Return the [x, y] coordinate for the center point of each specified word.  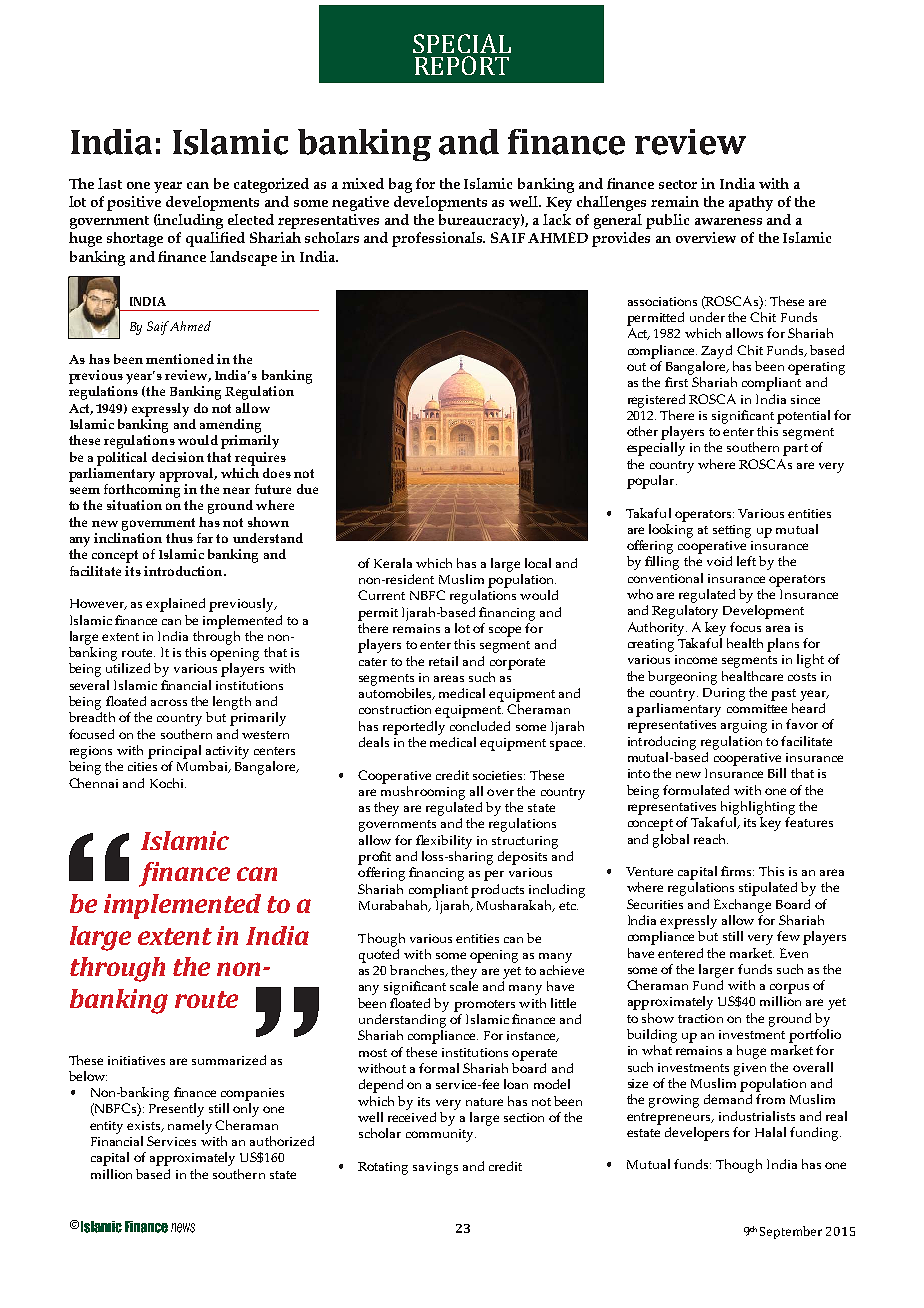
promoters [484, 1006]
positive [134, 203]
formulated [696, 790]
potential [803, 417]
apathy [751, 203]
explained [175, 605]
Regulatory [685, 612]
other [642, 431]
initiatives [136, 1060]
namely [190, 1127]
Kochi [168, 783]
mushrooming [423, 793]
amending [230, 426]
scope [505, 631]
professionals [438, 239]
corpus [789, 988]
